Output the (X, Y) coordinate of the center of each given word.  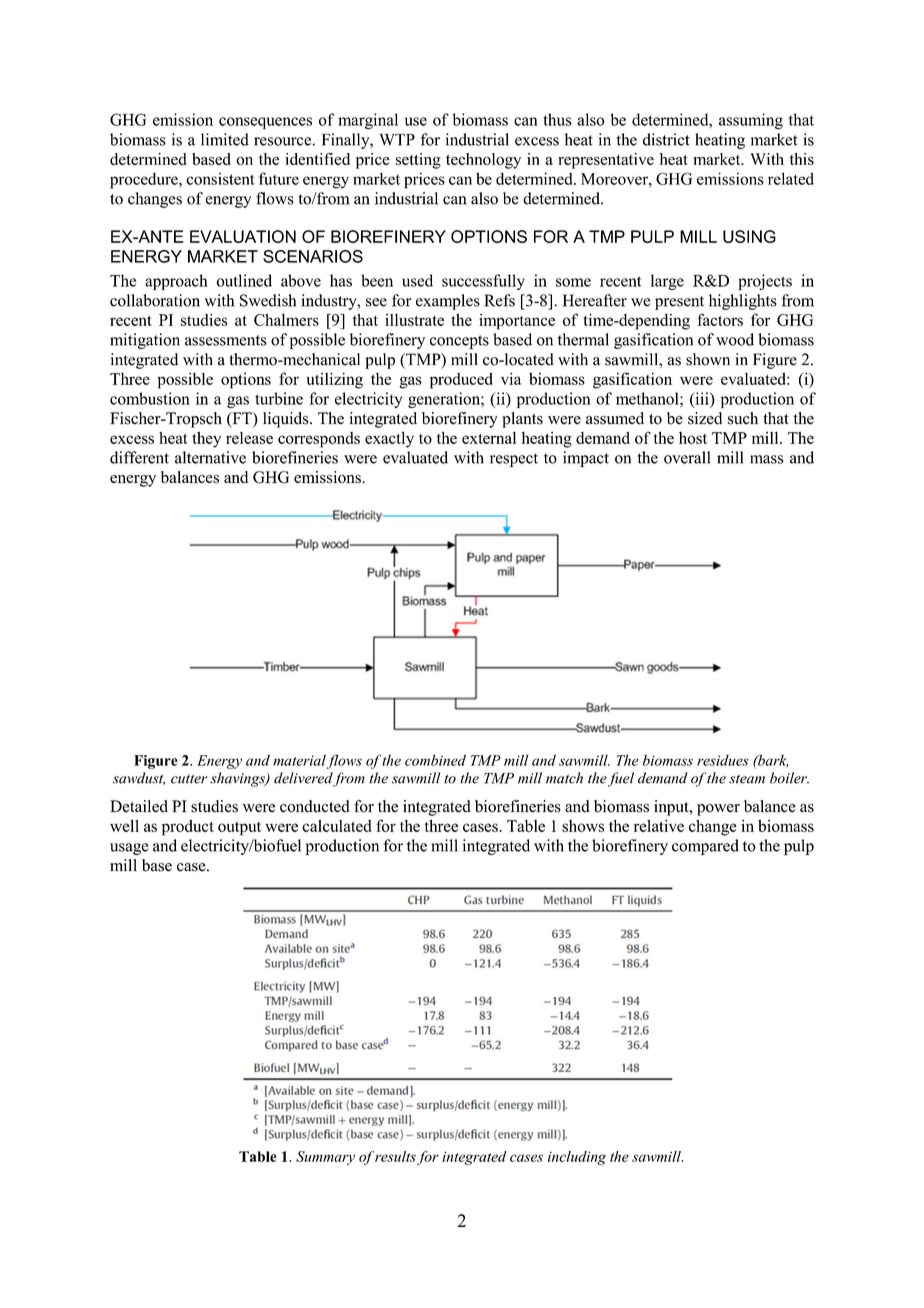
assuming (751, 121)
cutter (189, 779)
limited (225, 139)
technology (483, 161)
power (718, 810)
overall (687, 457)
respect (514, 460)
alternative (210, 457)
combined (435, 760)
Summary (325, 1158)
